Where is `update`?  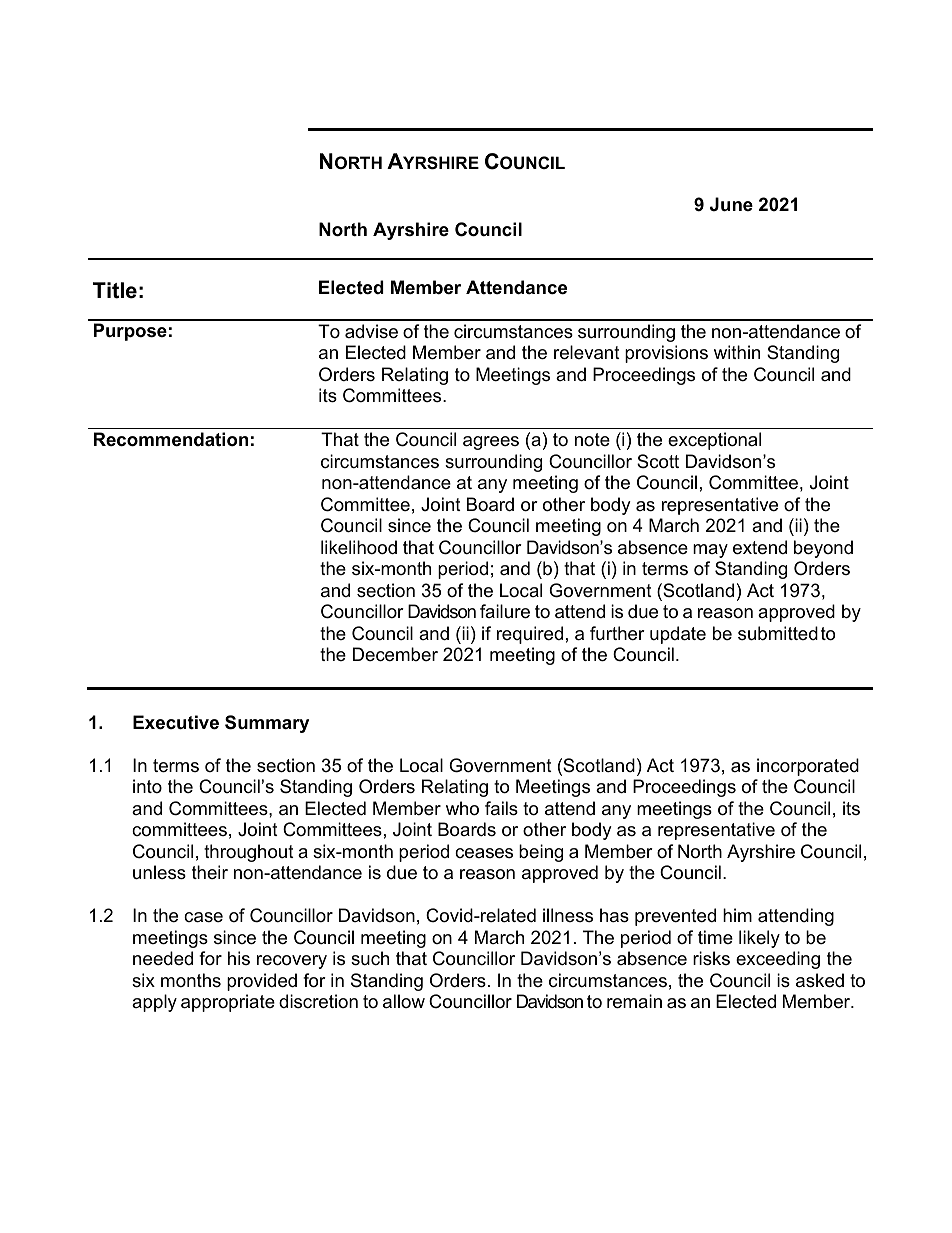
update is located at coordinates (678, 635).
